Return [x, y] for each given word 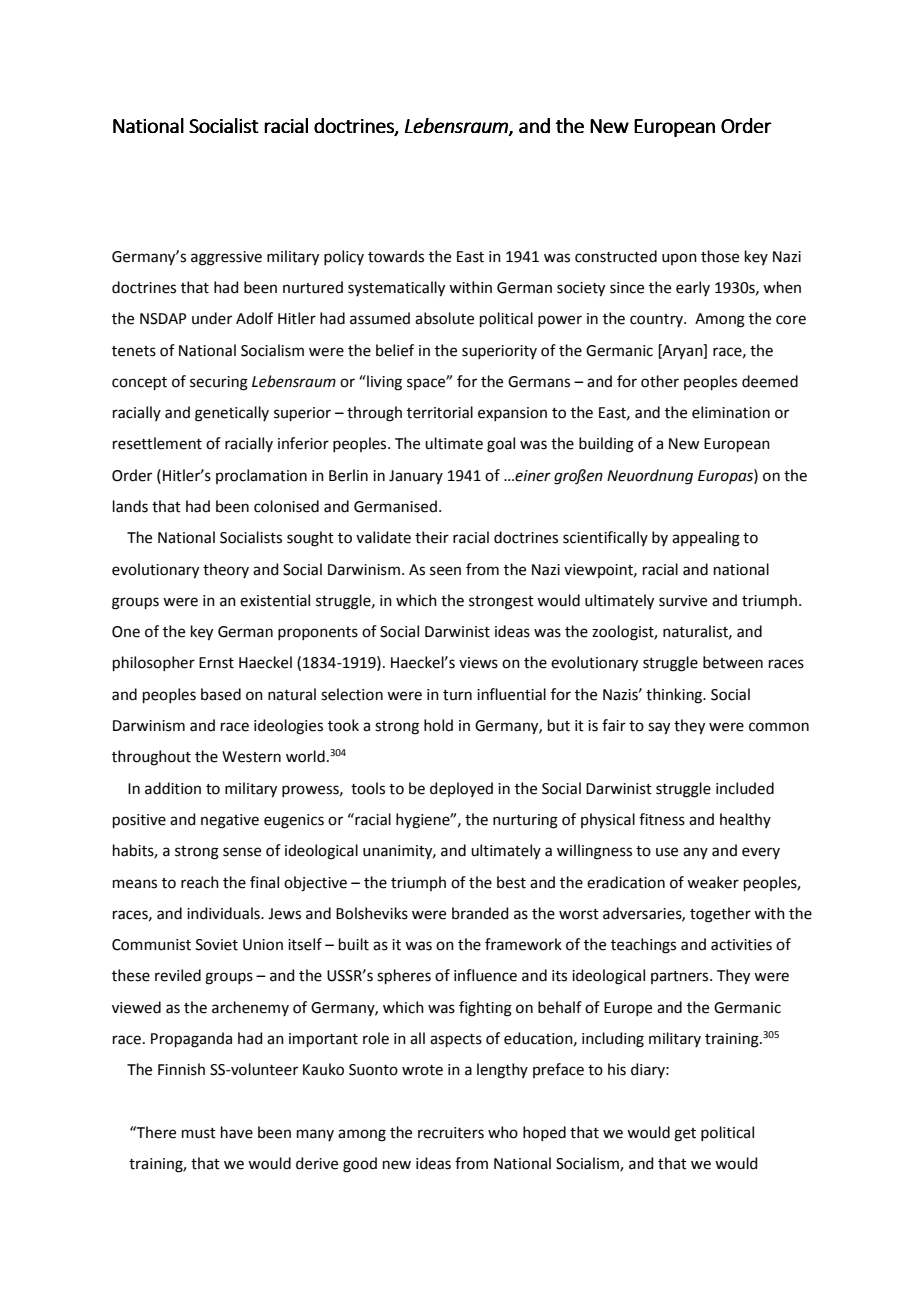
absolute [444, 318]
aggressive [226, 258]
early [693, 288]
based [221, 694]
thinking [675, 696]
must [199, 1133]
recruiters [451, 1133]
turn [457, 695]
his [617, 1069]
